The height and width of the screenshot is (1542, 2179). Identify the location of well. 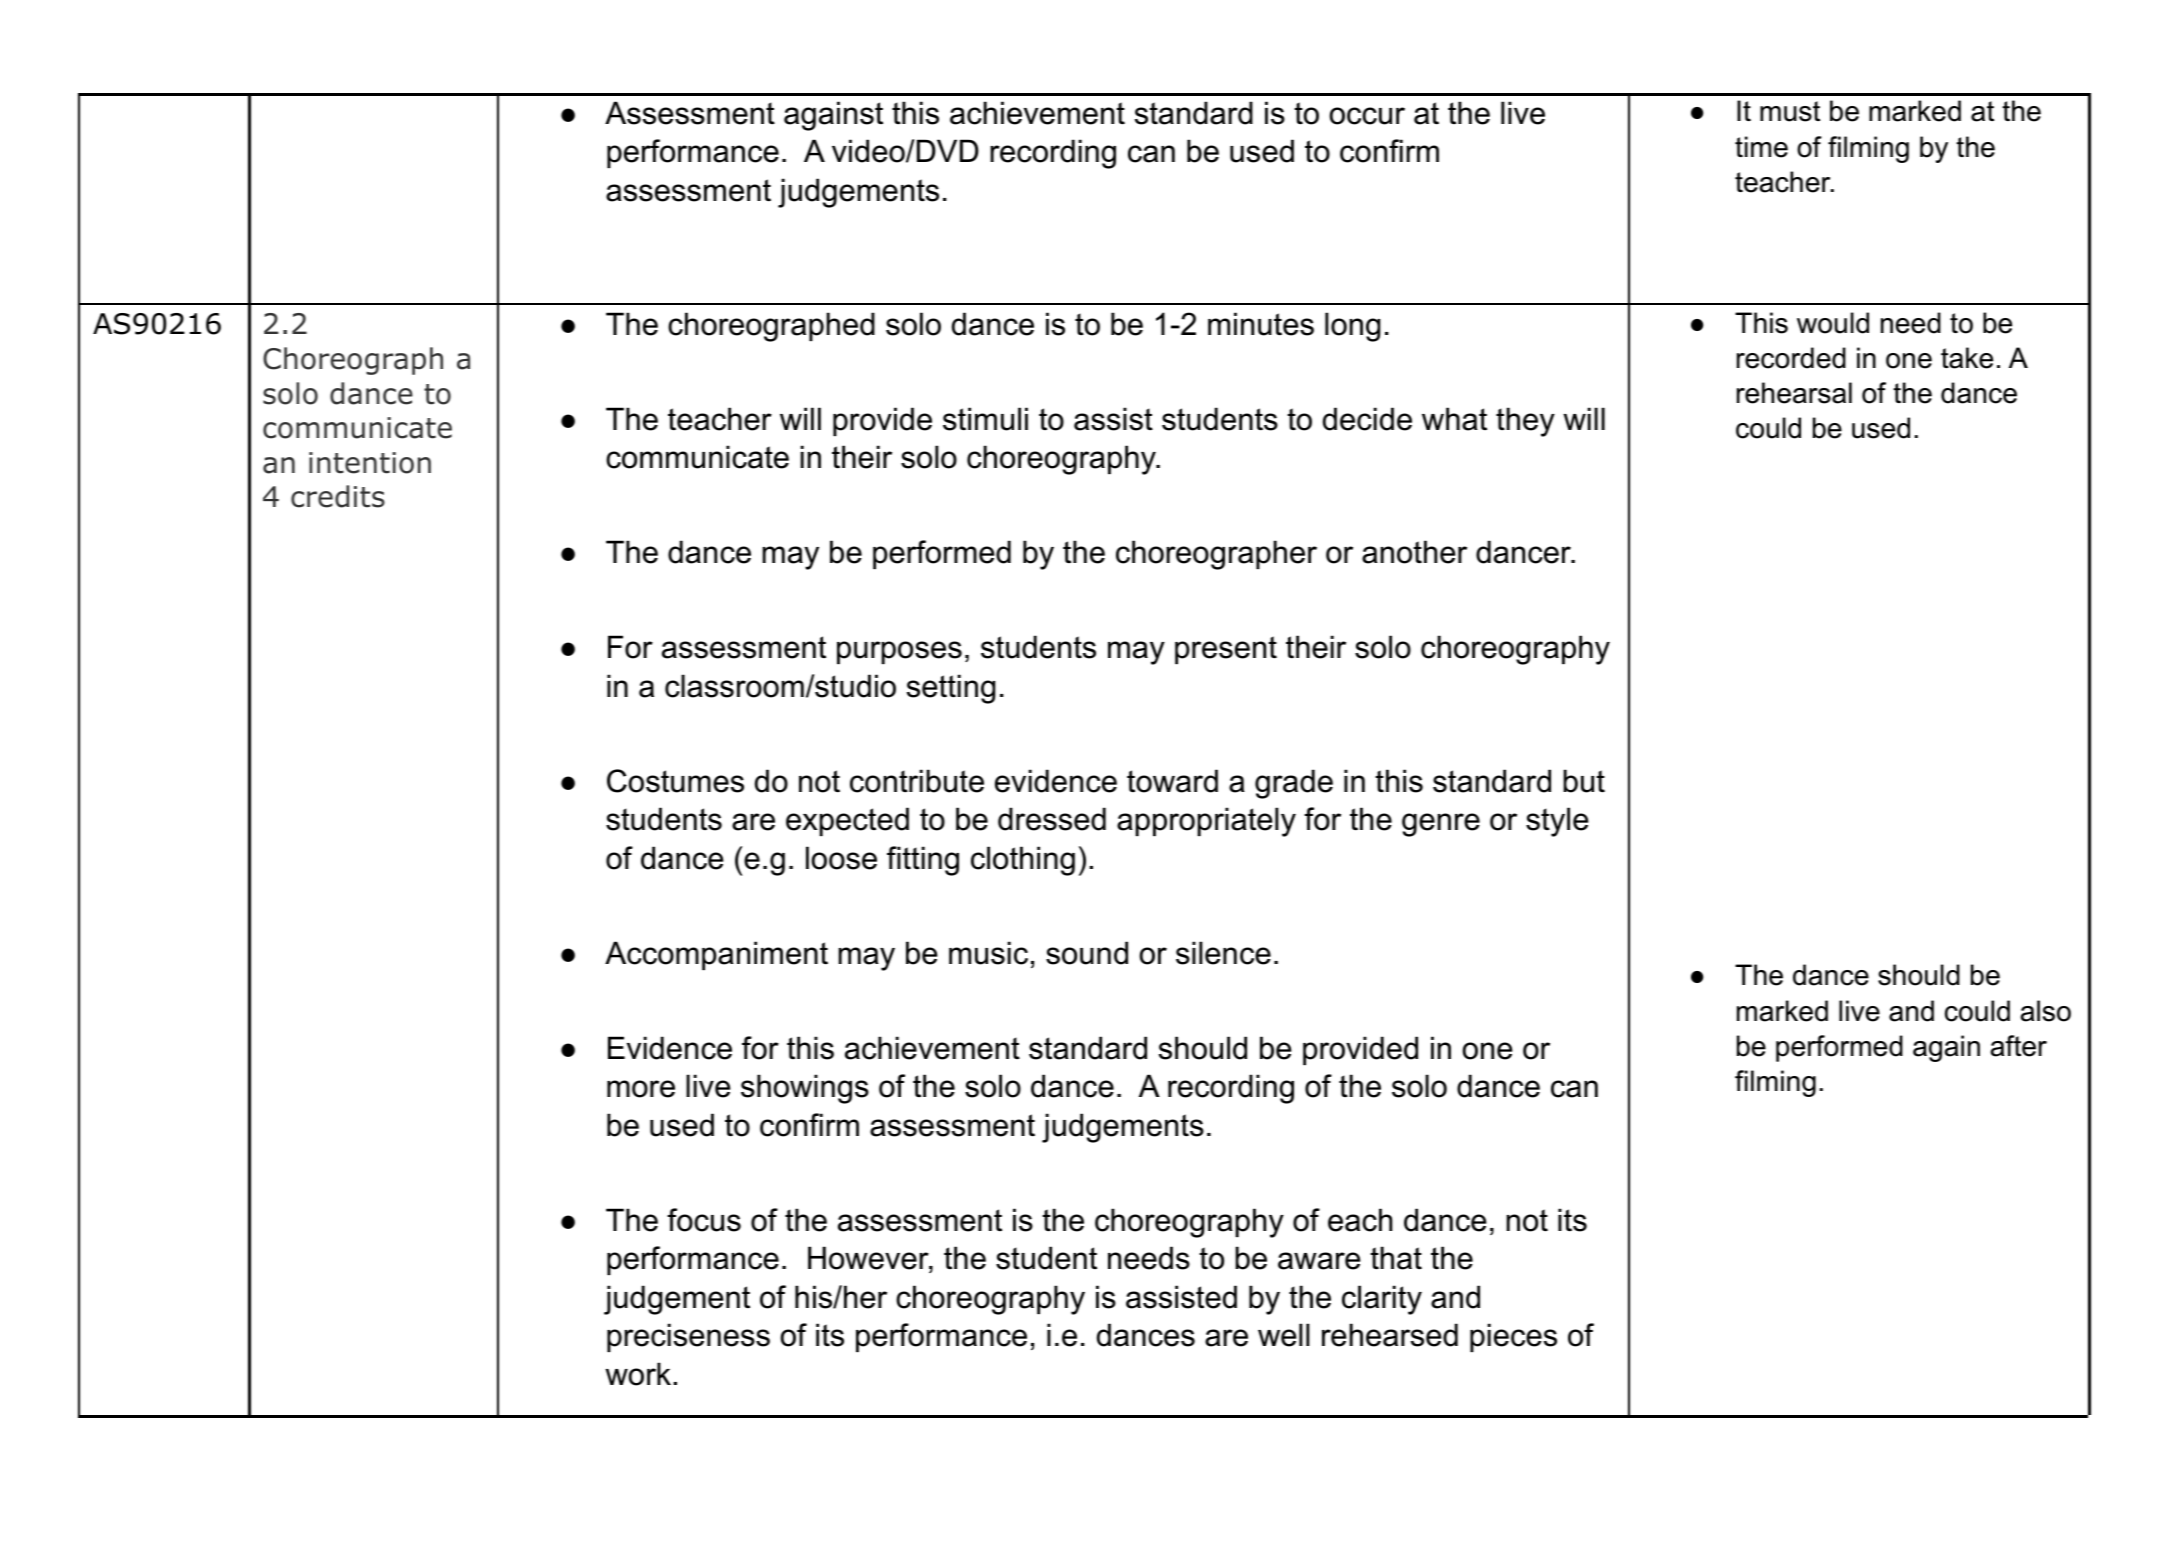
(1284, 1335).
